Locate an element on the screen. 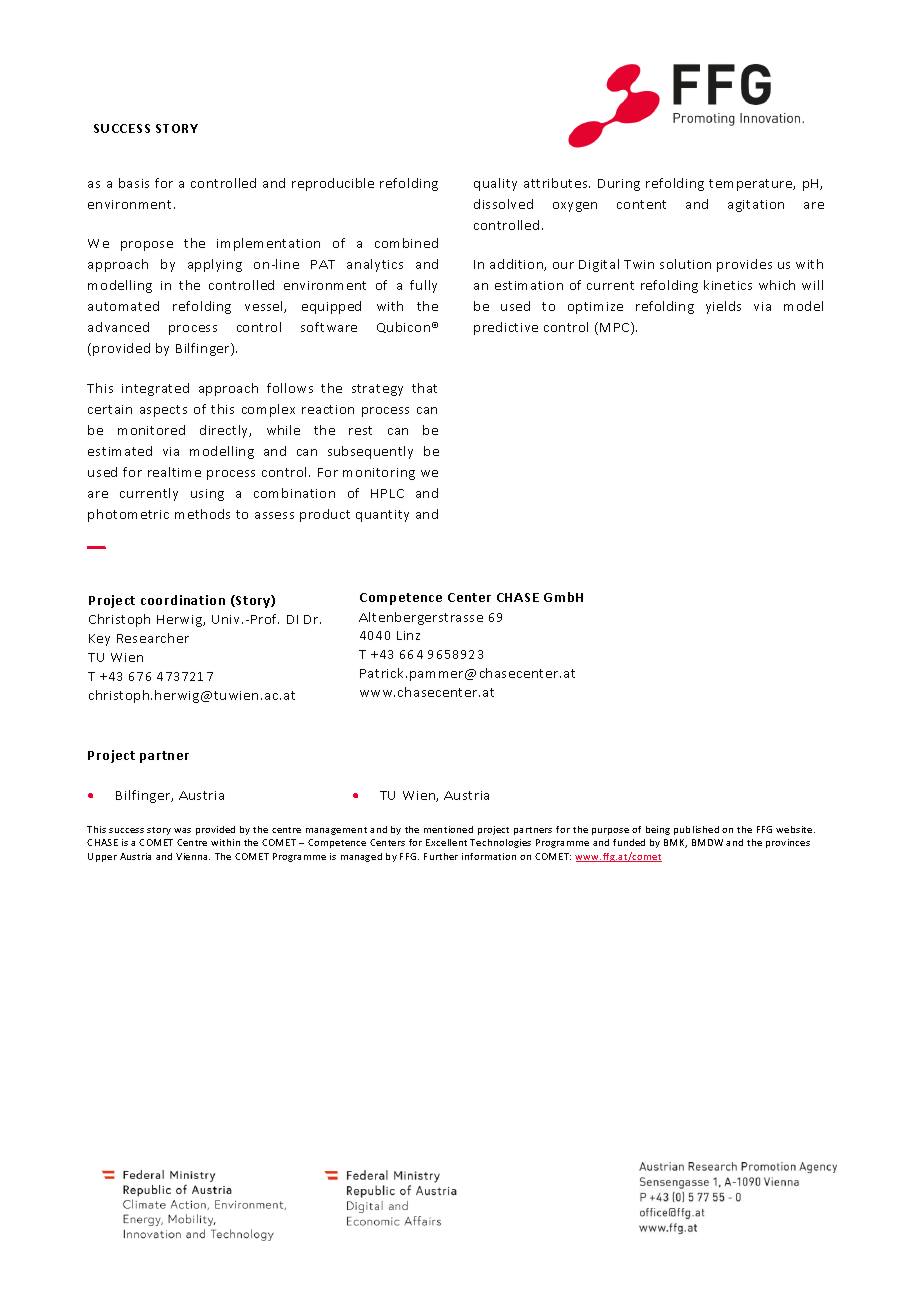 This screenshot has height=1309, width=924. Researcher is located at coordinates (153, 638).
